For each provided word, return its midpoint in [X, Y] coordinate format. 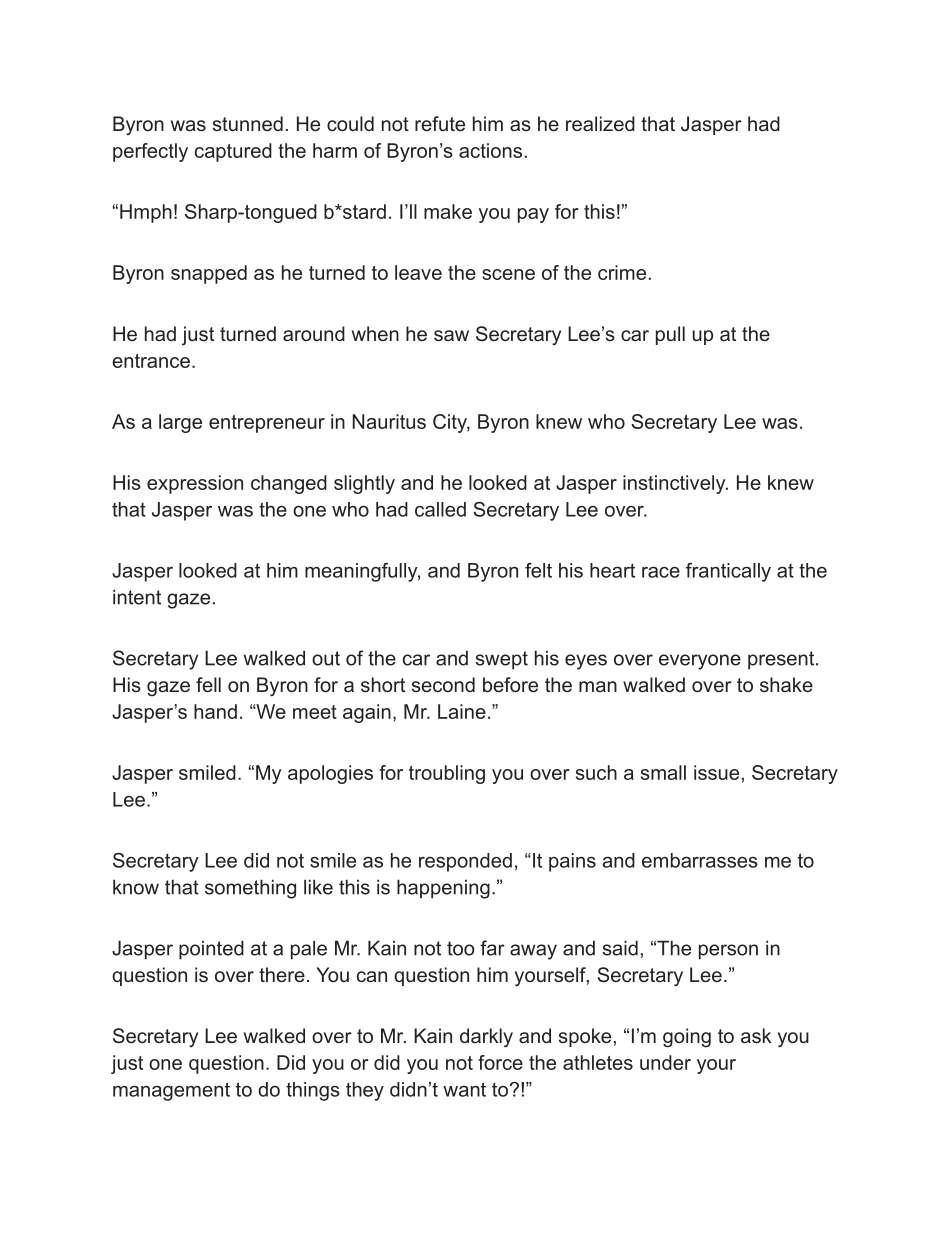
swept [502, 660]
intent [137, 597]
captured [233, 152]
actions [490, 150]
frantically [728, 572]
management [171, 1091]
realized [600, 123]
